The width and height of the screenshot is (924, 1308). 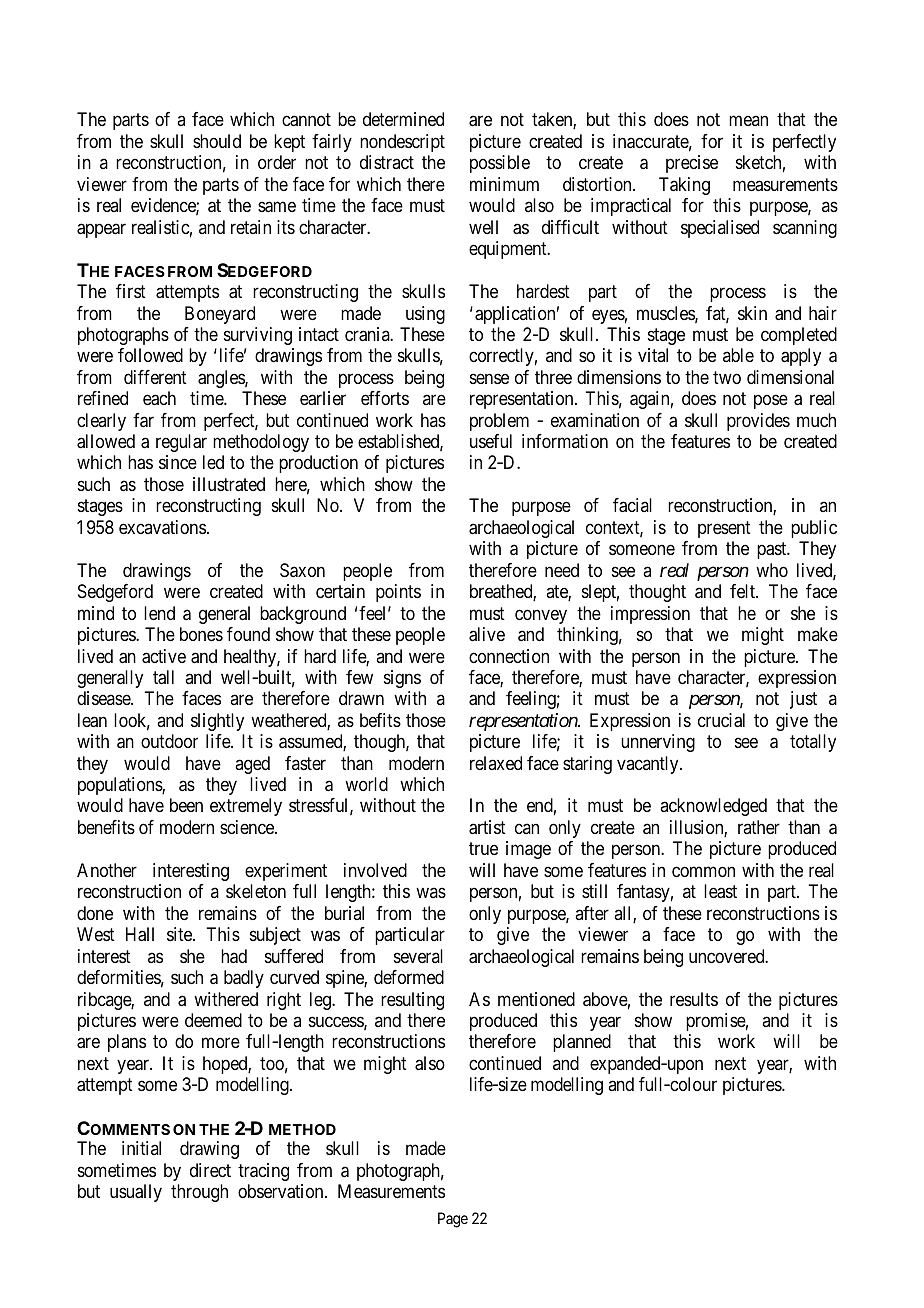 What do you see at coordinates (453, 1220) in the screenshot?
I see `Page` at bounding box center [453, 1220].
